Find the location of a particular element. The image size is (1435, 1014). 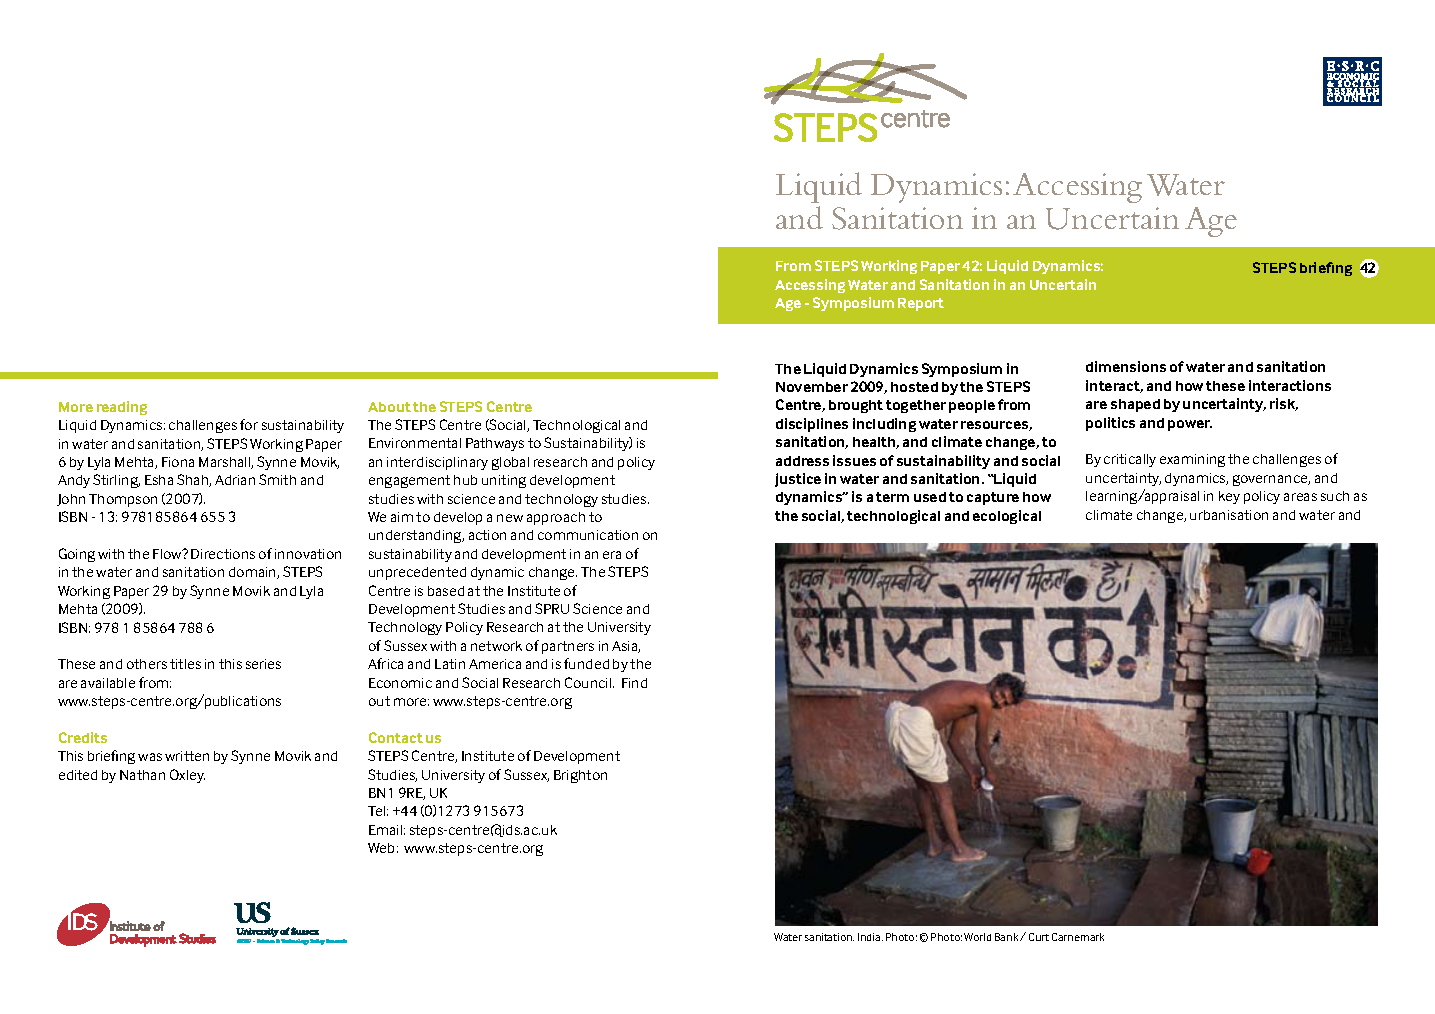

reading is located at coordinates (122, 408).
